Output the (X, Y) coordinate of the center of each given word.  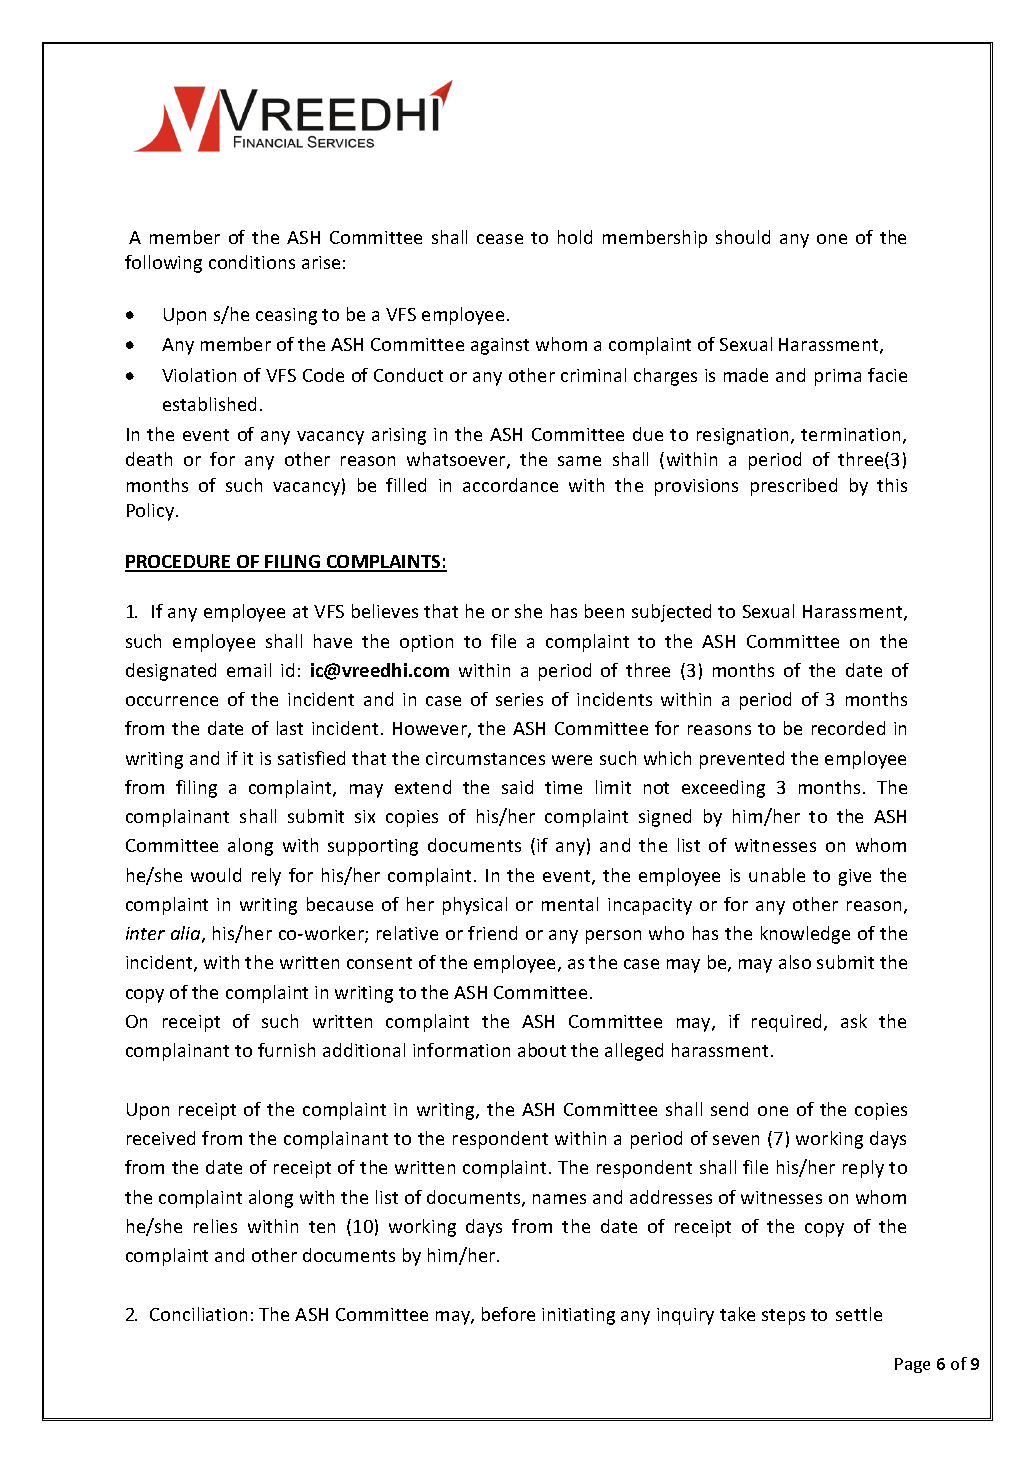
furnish (286, 1050)
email (249, 670)
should (743, 237)
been (604, 611)
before (508, 1314)
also (795, 962)
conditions (252, 262)
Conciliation (198, 1314)
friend (492, 933)
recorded (848, 728)
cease (500, 239)
